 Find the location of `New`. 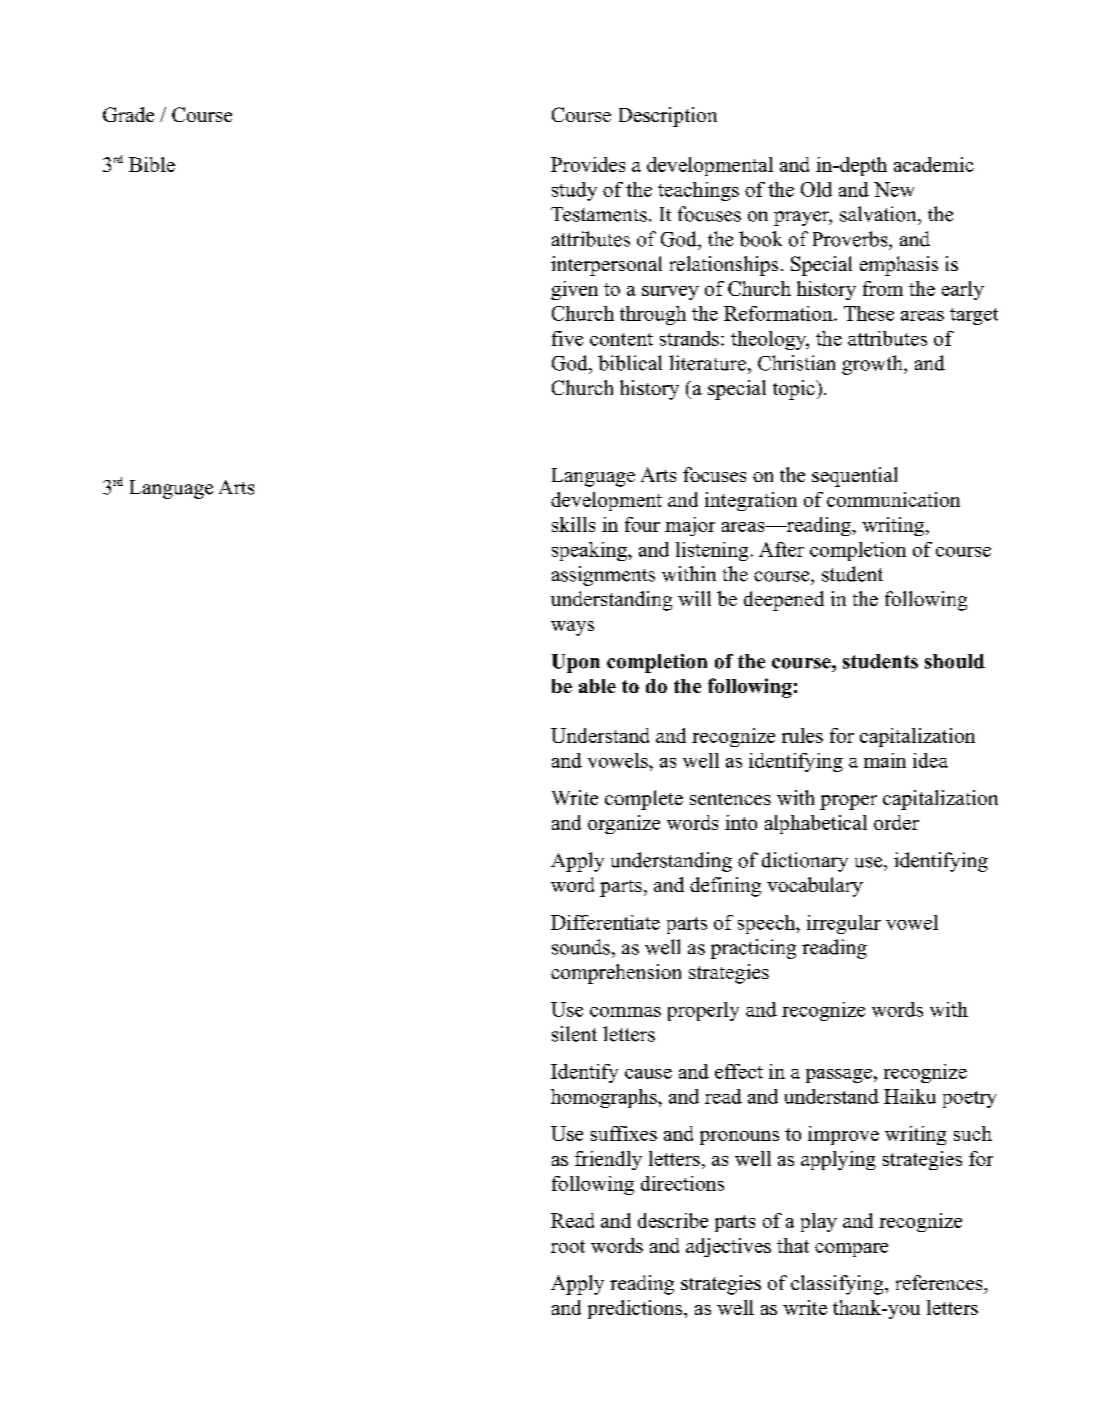

New is located at coordinates (894, 189).
